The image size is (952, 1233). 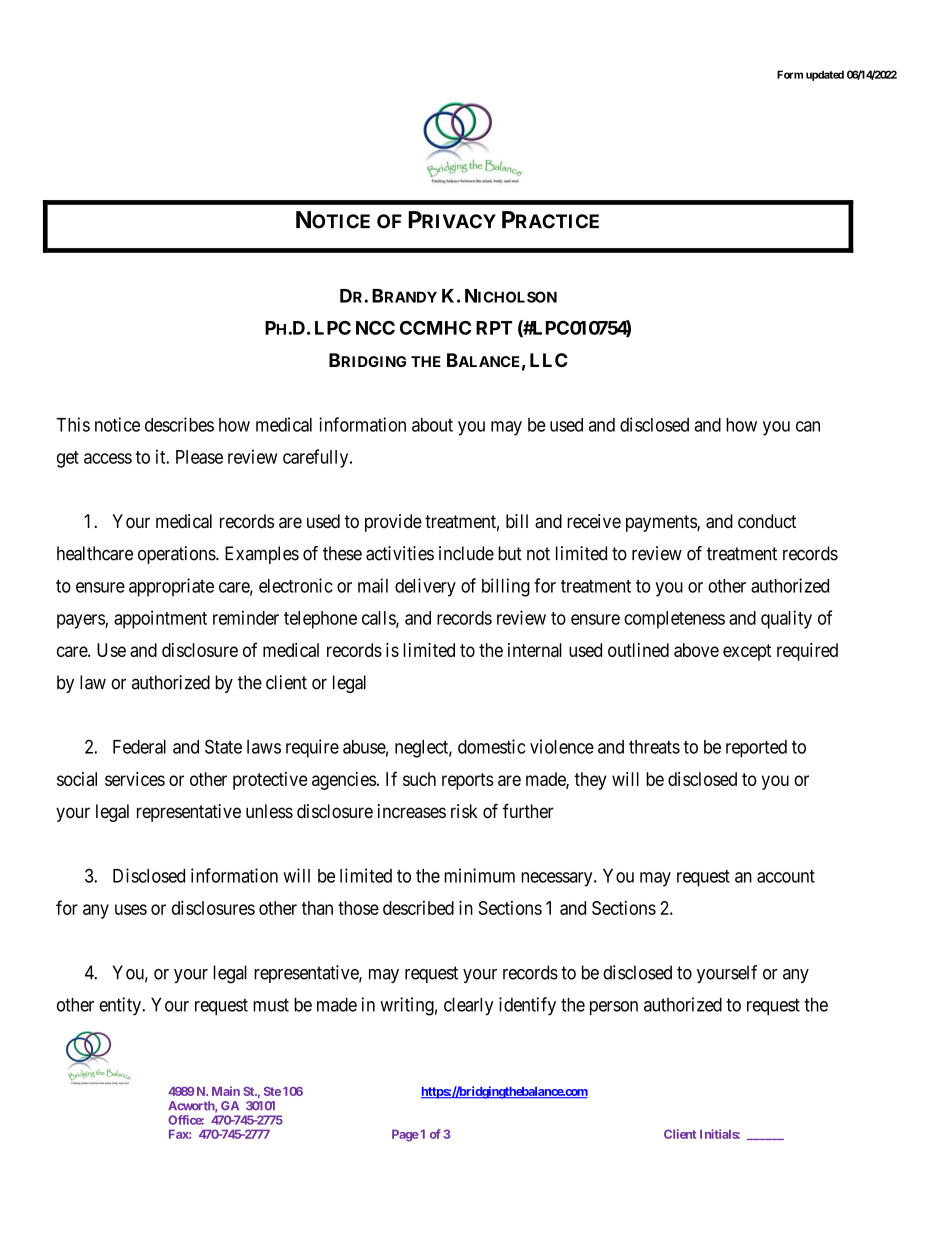 What do you see at coordinates (494, 328) in the document?
I see `RPT` at bounding box center [494, 328].
